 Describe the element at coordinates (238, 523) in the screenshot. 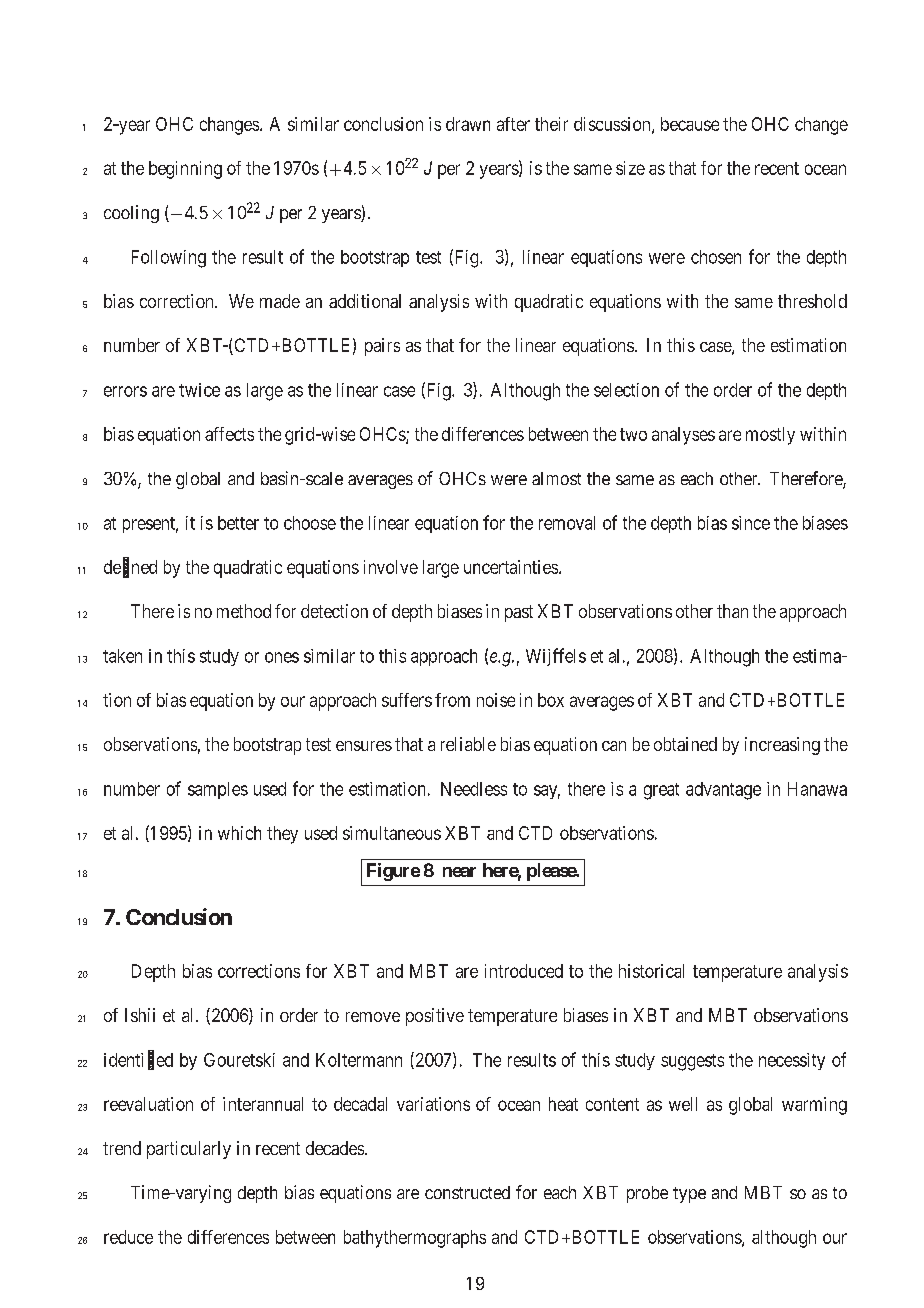

I see `better` at that location.
